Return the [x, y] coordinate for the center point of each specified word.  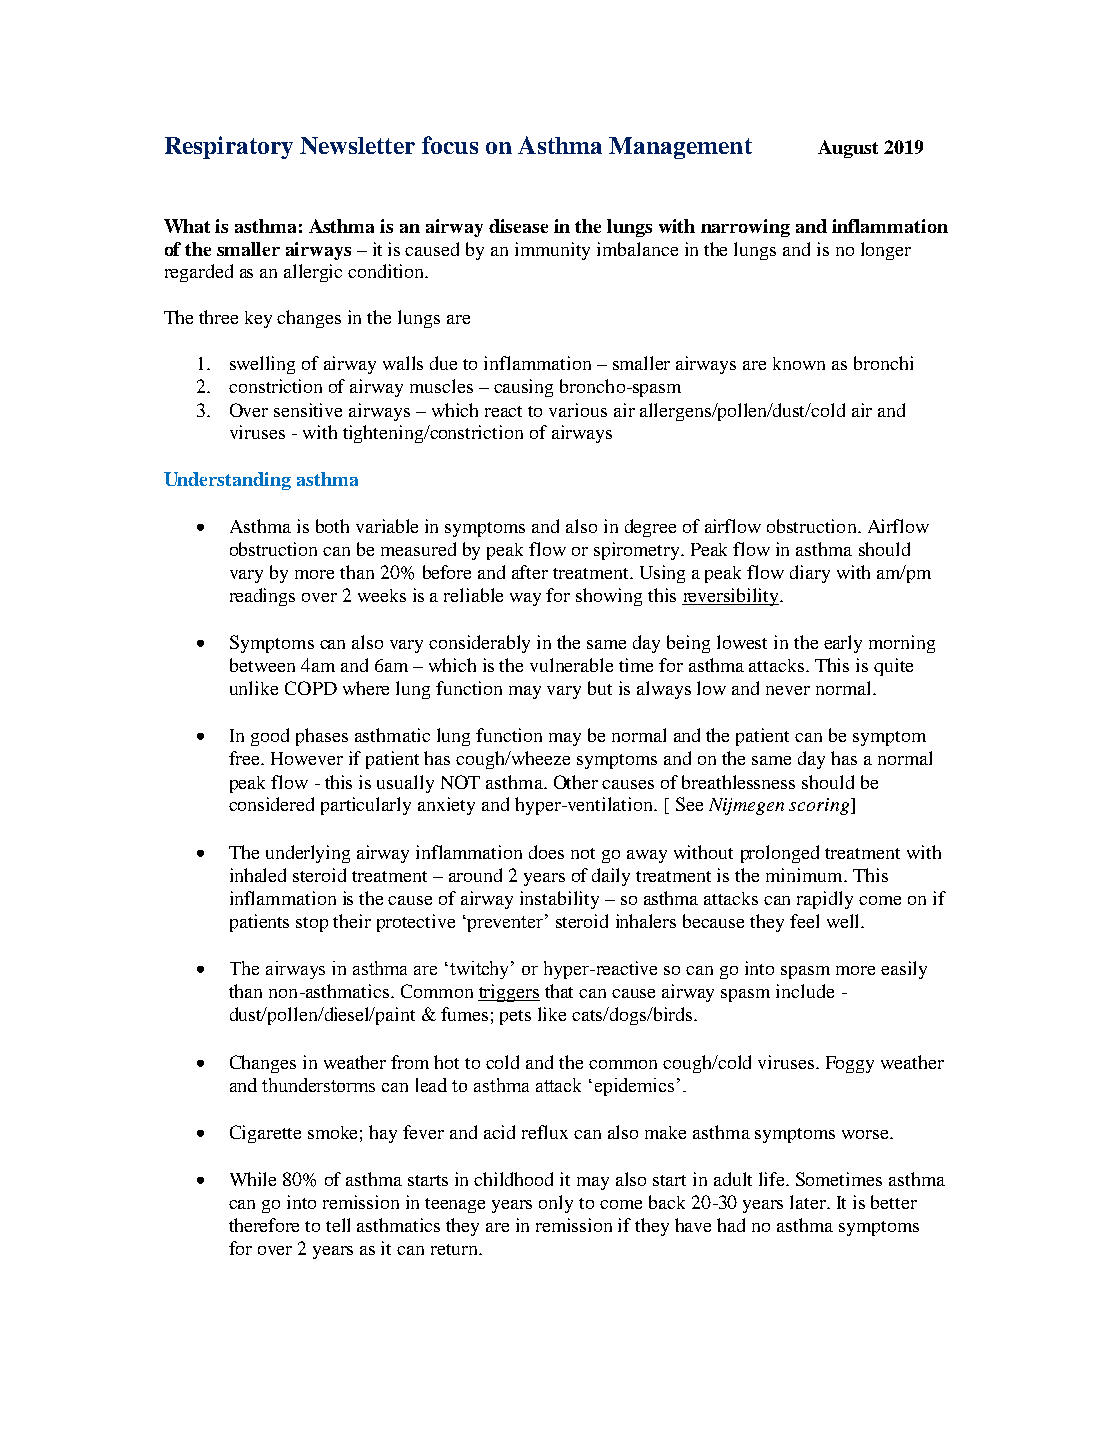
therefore [264, 1225]
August [848, 149]
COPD [311, 688]
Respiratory [229, 147]
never [788, 690]
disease [518, 226]
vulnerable [571, 665]
